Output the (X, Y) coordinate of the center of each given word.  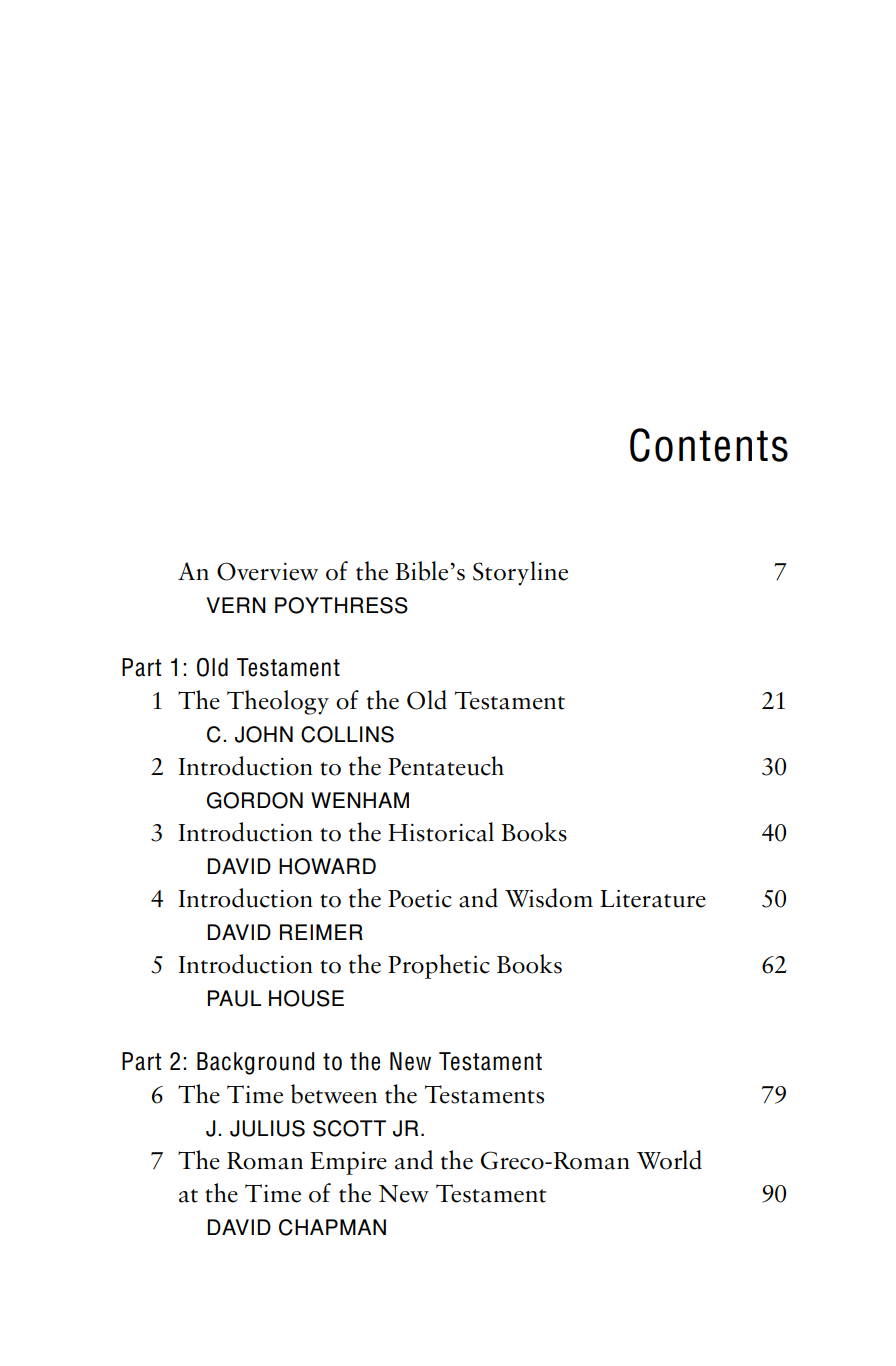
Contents (709, 445)
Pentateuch (446, 766)
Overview (267, 571)
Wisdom (549, 898)
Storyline (520, 573)
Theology (278, 702)
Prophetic (439, 966)
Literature (653, 898)
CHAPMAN (332, 1227)
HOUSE (306, 998)
